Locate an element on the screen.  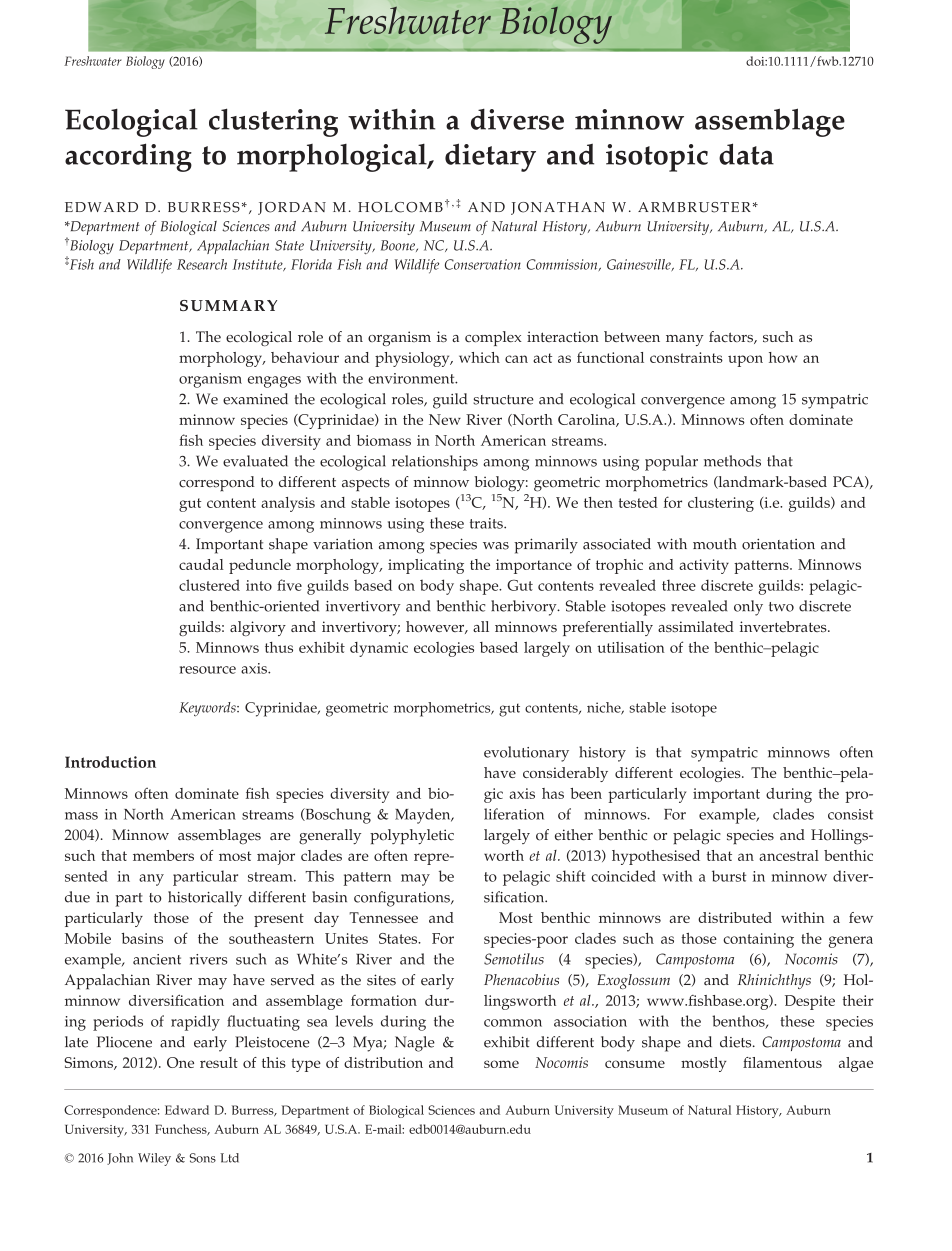
Freshwater is located at coordinates (93, 61).
